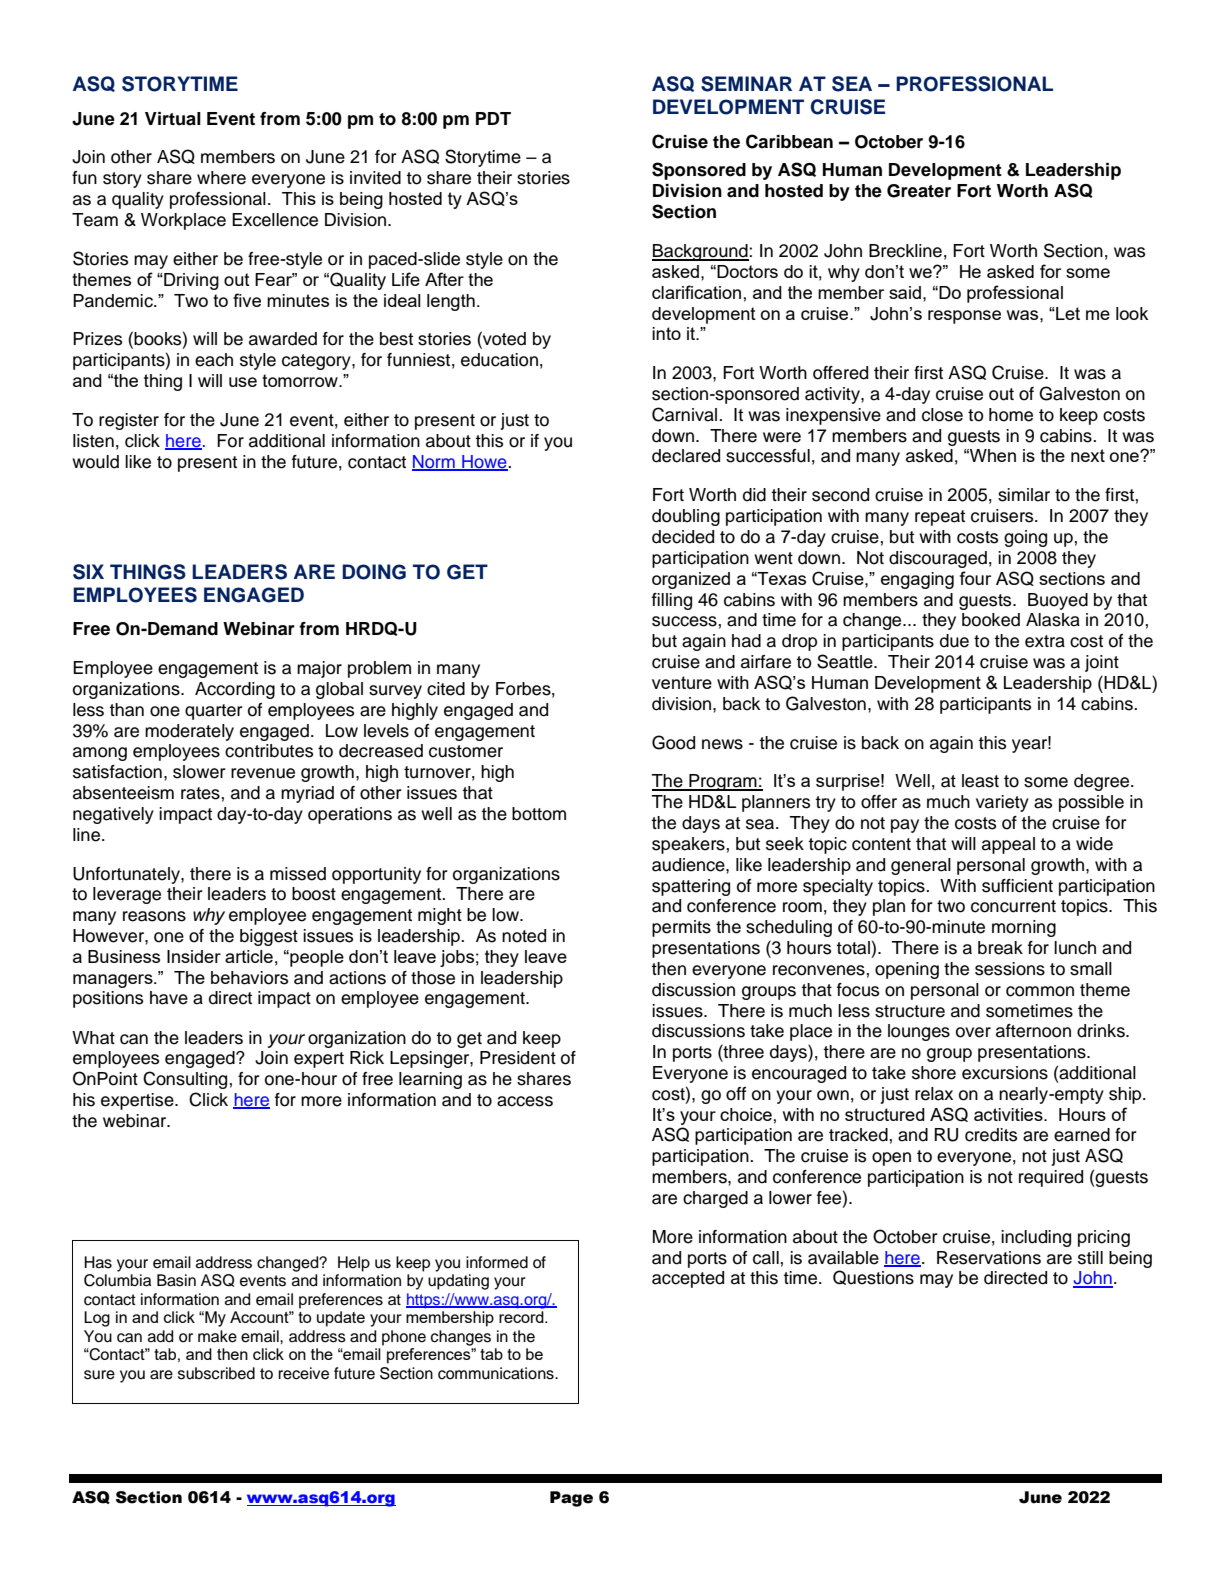 Image resolution: width=1231 pixels, height=1593 pixels. Describe the element at coordinates (185, 1080) in the screenshot. I see `Consulting` at that location.
